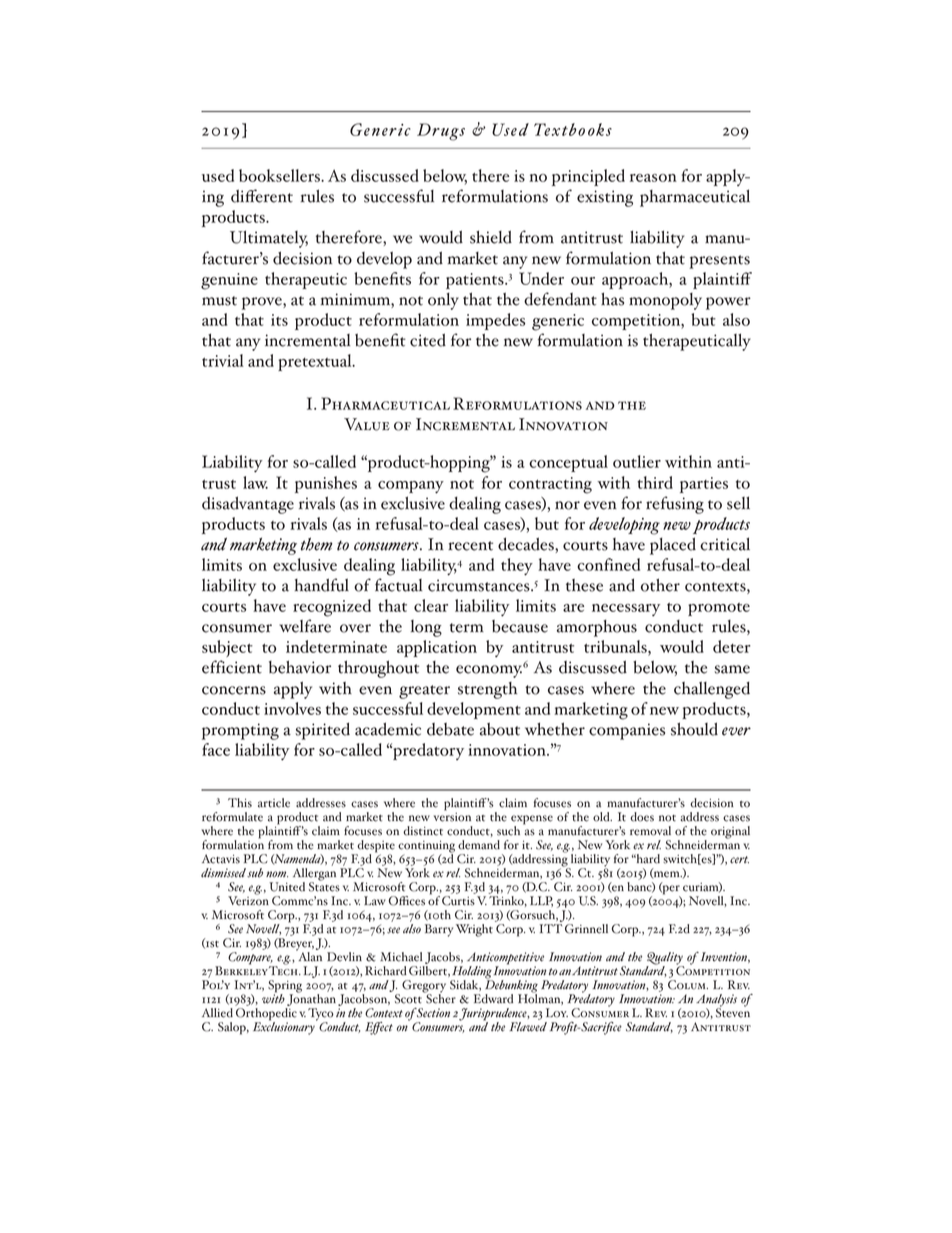  I want to click on Edward, so click(493, 999).
